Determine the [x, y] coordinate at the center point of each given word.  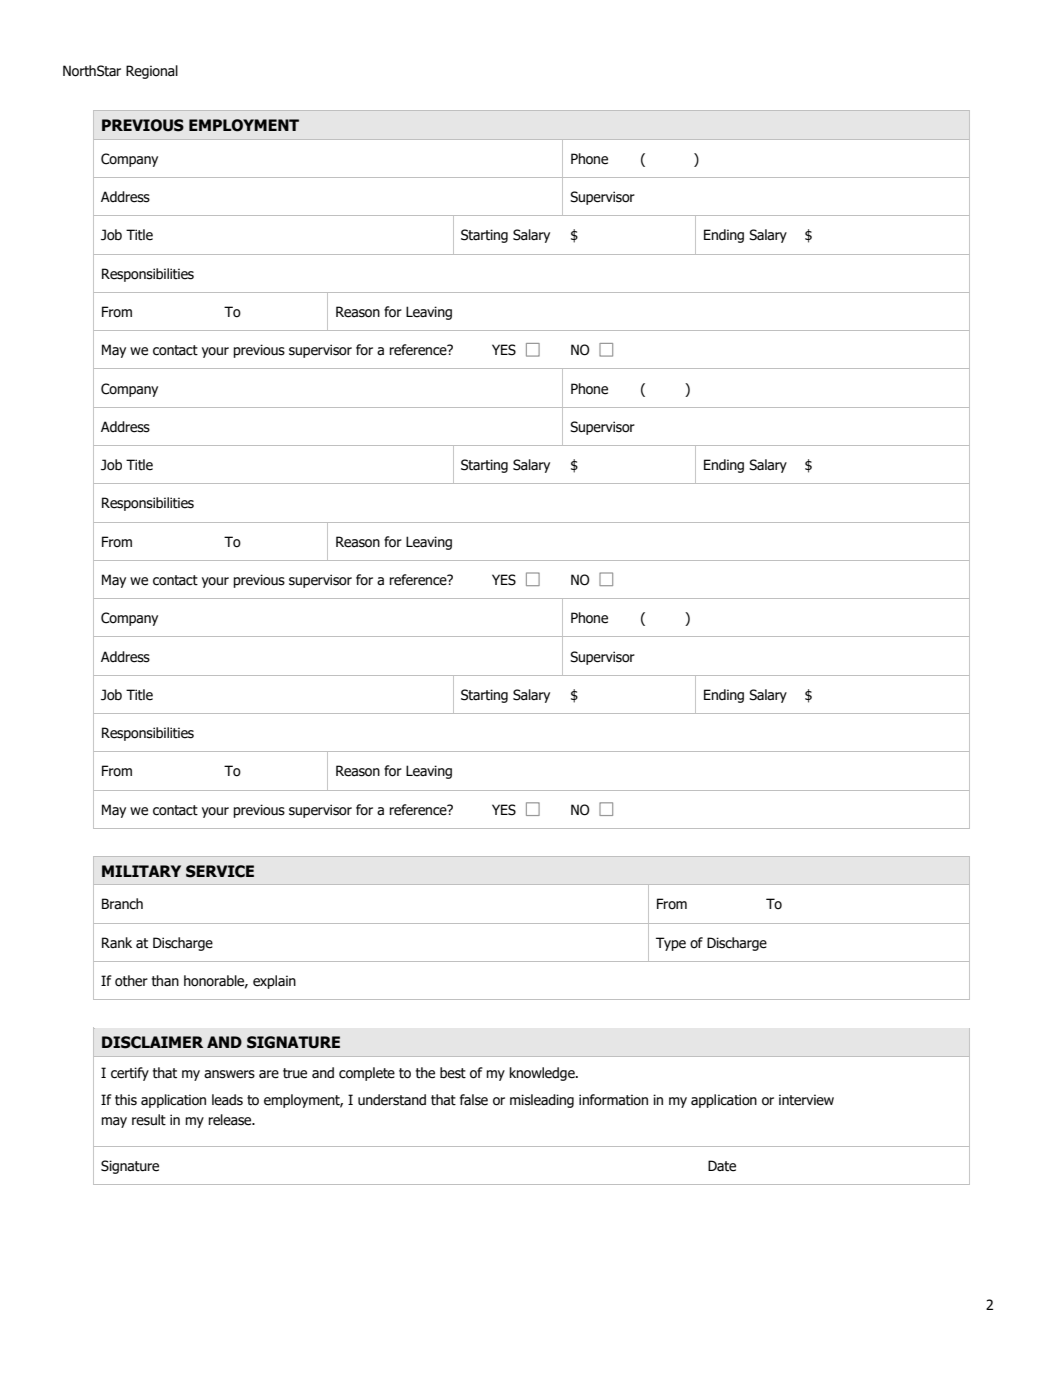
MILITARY [141, 871]
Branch [122, 904]
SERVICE [220, 871]
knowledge [543, 1074]
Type [671, 944]
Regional [152, 72]
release [231, 1120]
